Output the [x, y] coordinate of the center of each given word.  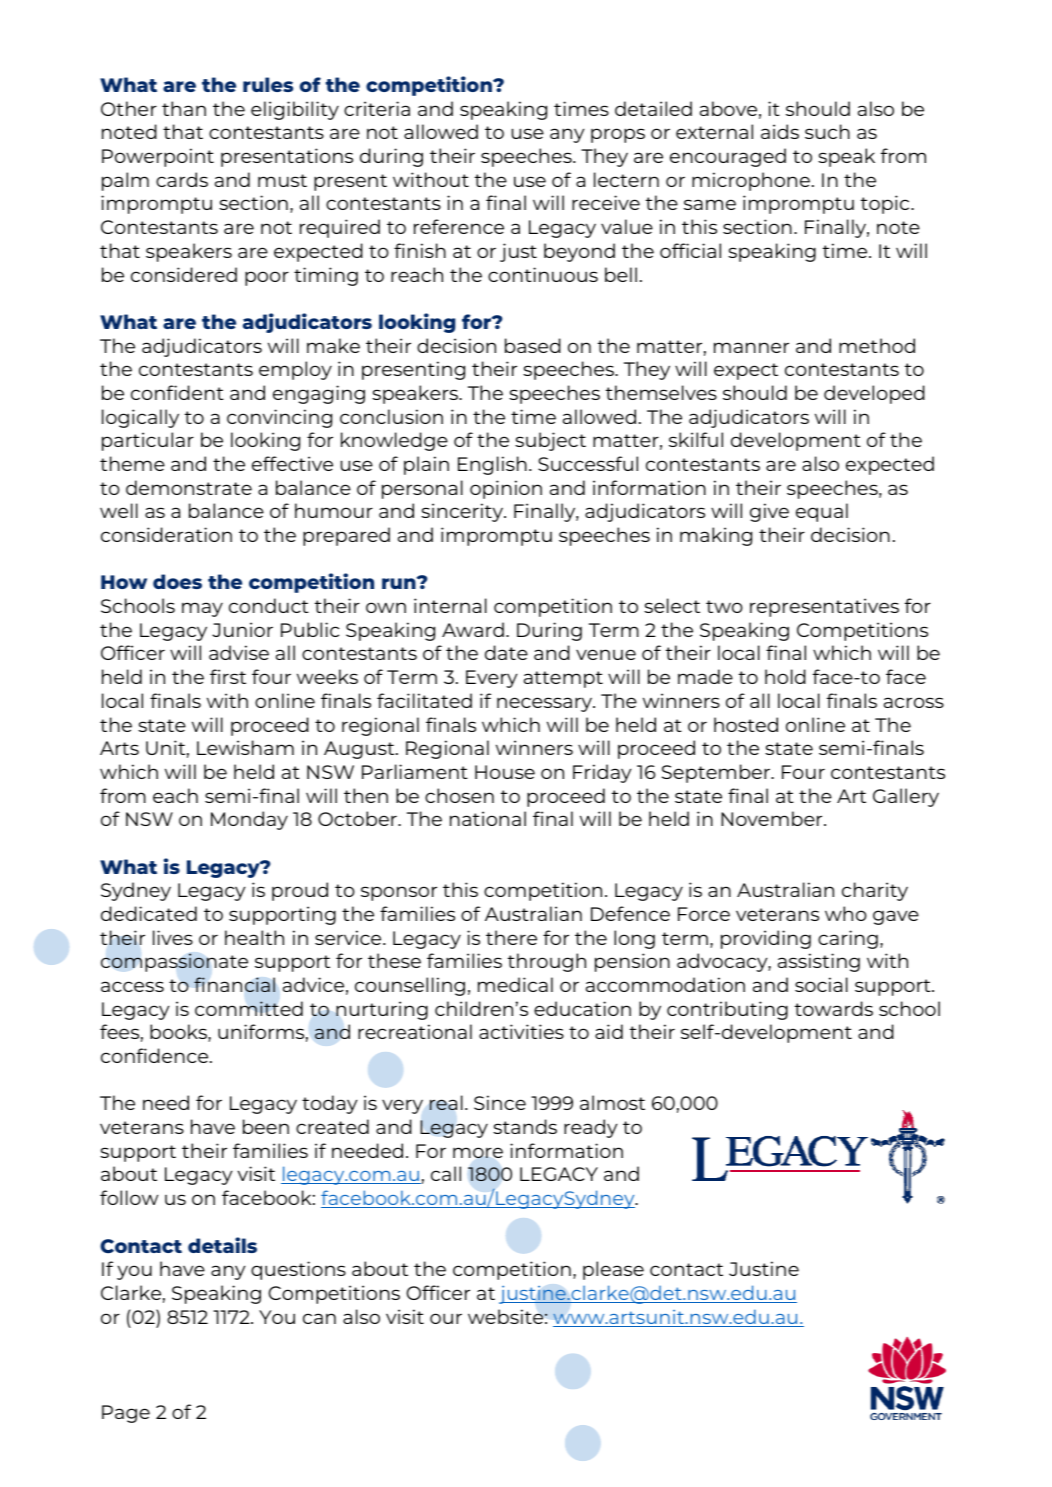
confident [177, 392]
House [505, 772]
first [228, 676]
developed [874, 394]
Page [126, 1414]
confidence [156, 1055]
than [184, 108]
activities [521, 1031]
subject [550, 441]
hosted [746, 724]
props [618, 135]
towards [834, 1008]
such [827, 131]
